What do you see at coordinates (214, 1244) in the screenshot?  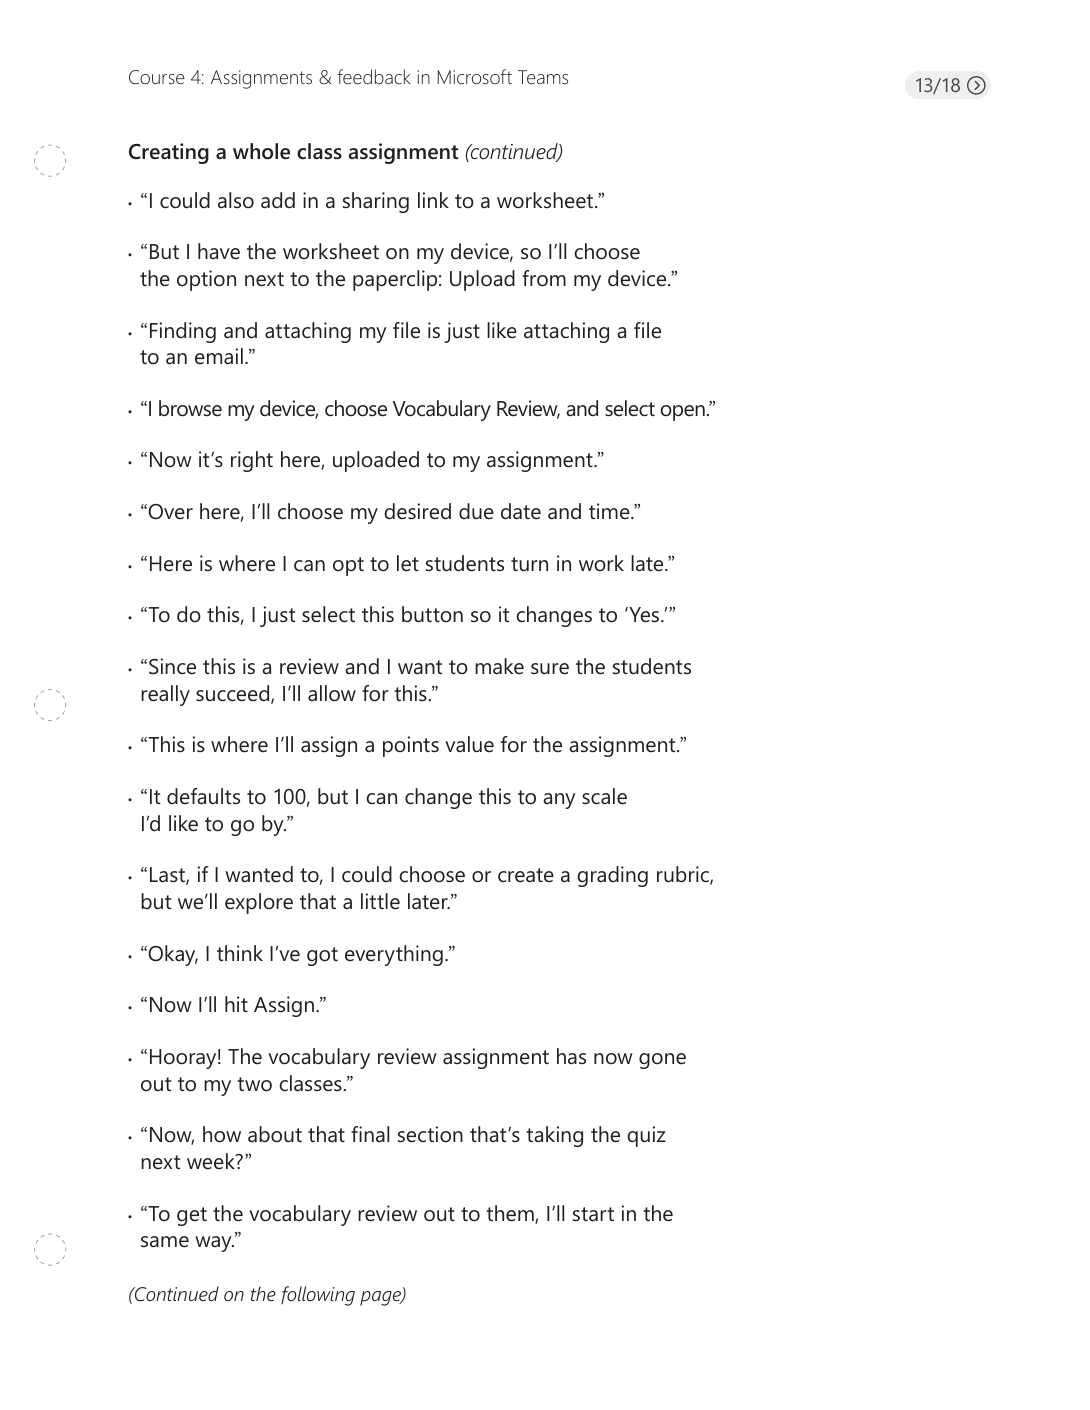 I see `way` at bounding box center [214, 1244].
